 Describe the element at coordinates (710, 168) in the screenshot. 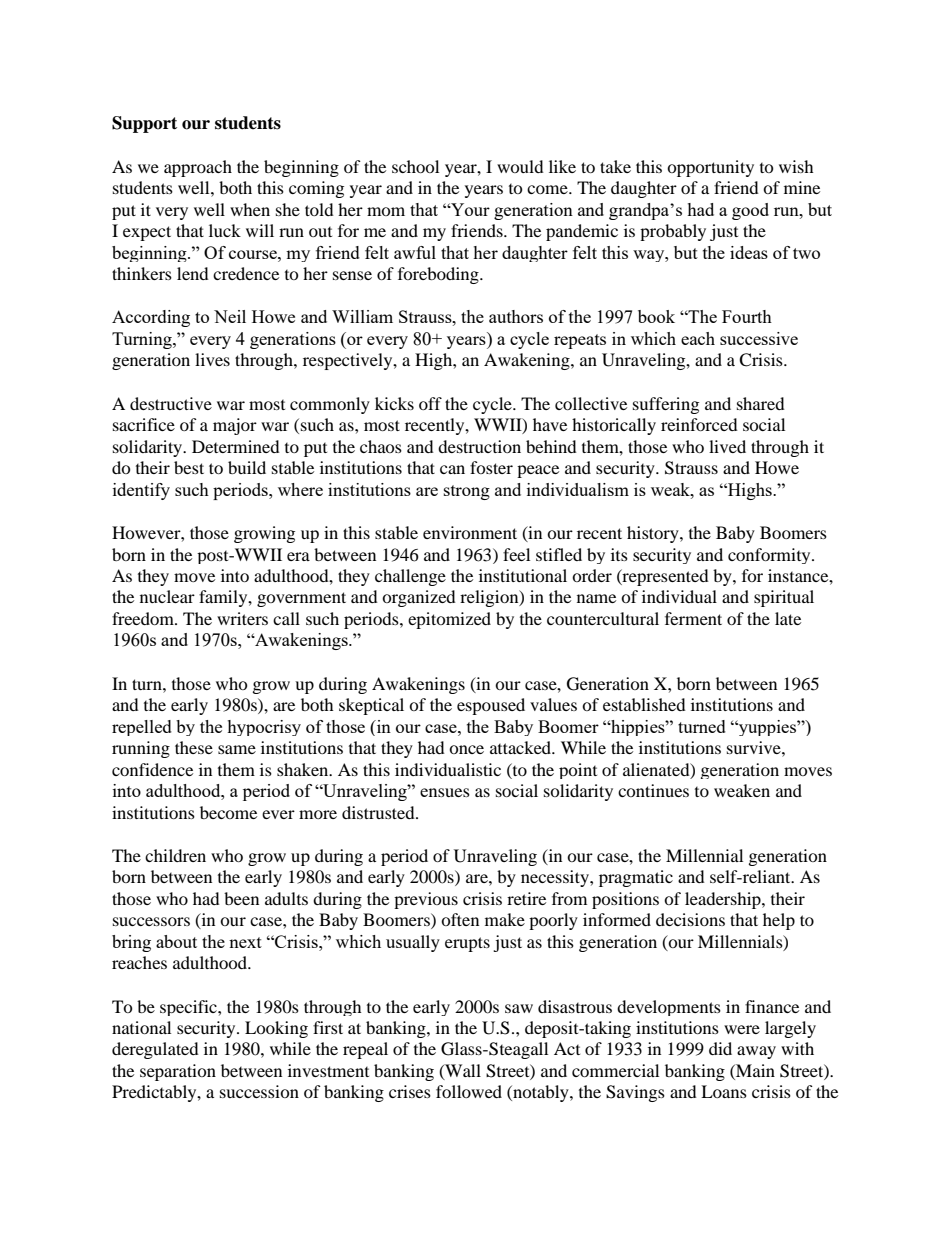

I see `opportunity` at that location.
